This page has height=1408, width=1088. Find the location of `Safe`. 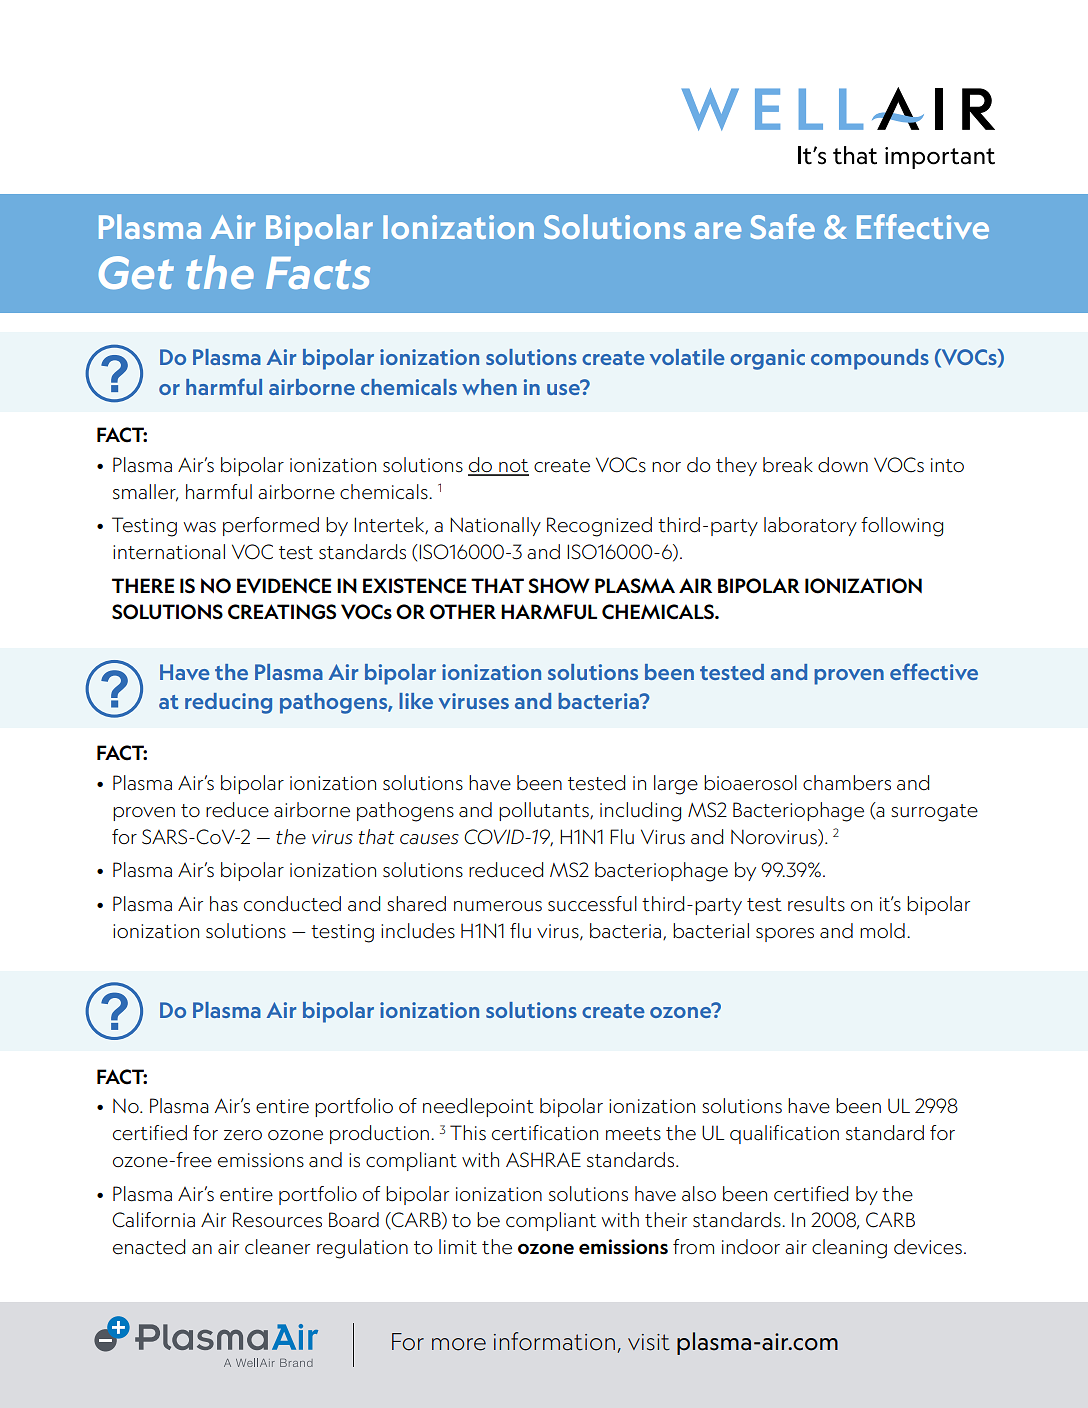

Safe is located at coordinates (783, 226).
